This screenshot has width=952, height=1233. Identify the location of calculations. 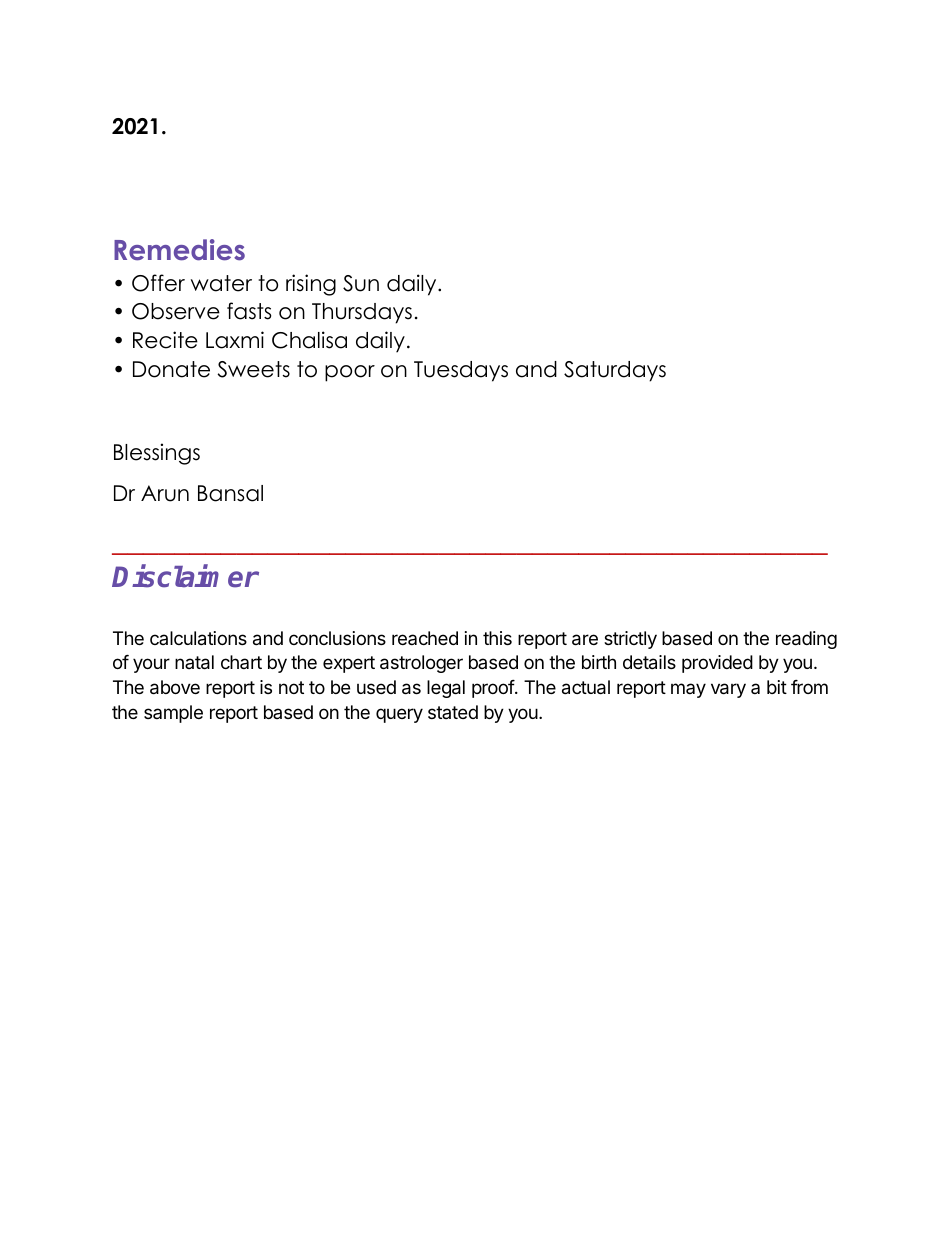
(198, 638).
